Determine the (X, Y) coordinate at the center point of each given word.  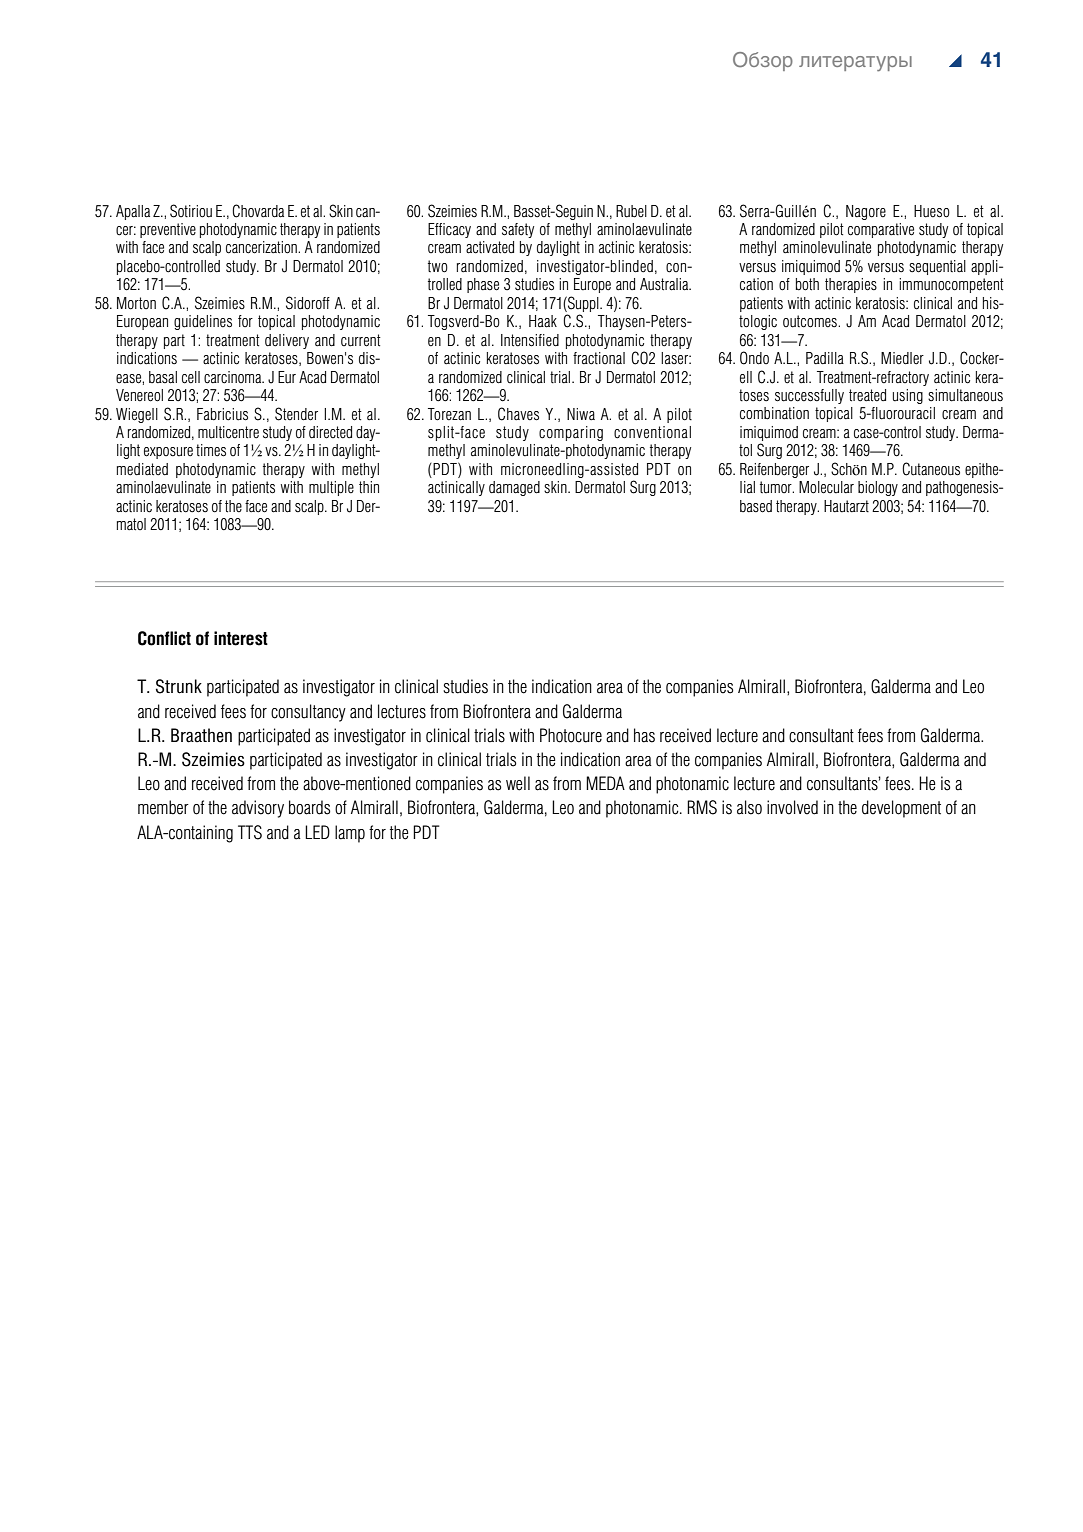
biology (878, 488)
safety (518, 230)
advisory (258, 809)
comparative (881, 230)
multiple (331, 488)
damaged (514, 488)
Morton (136, 303)
